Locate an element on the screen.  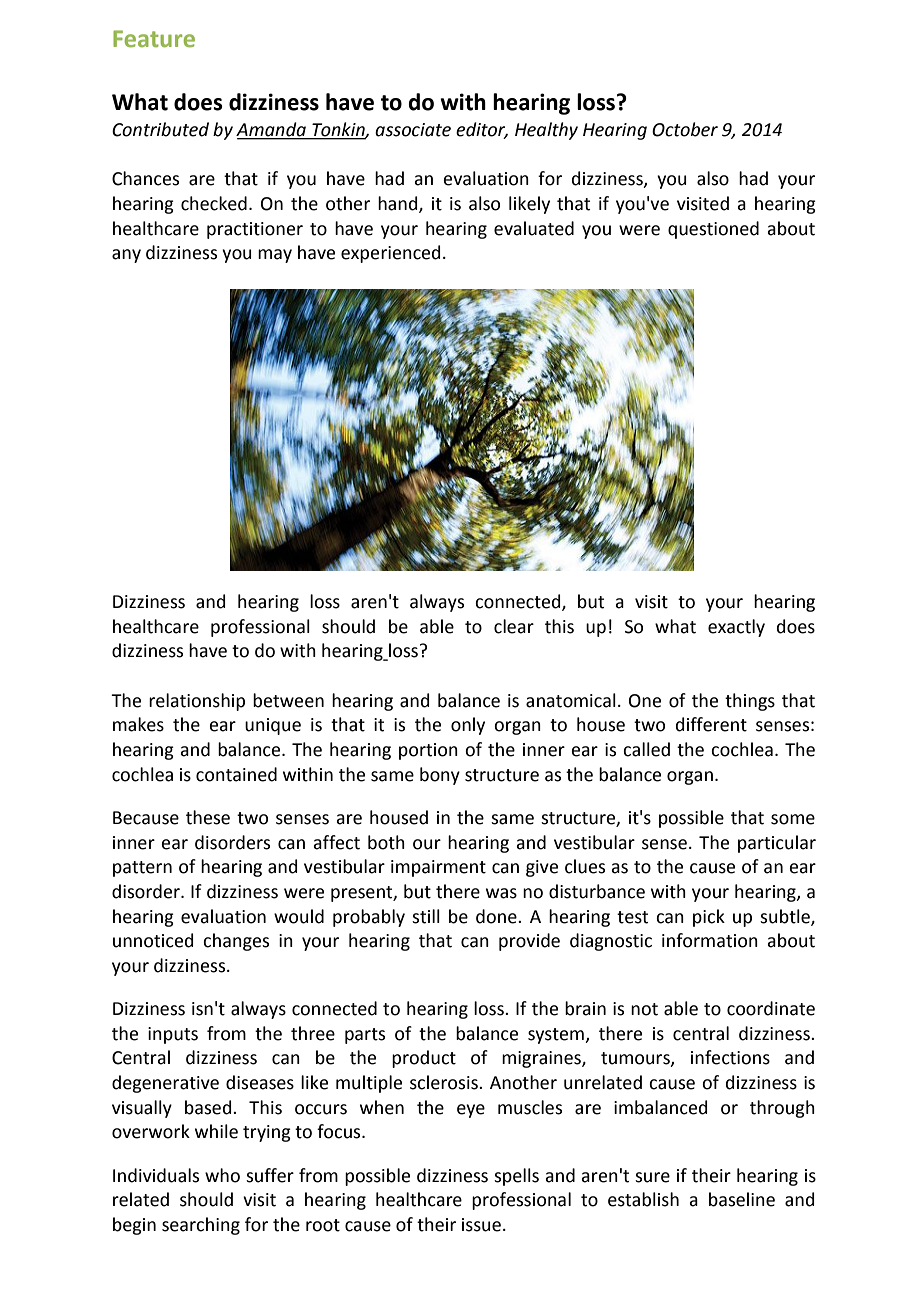
editor is located at coordinates (482, 130).
